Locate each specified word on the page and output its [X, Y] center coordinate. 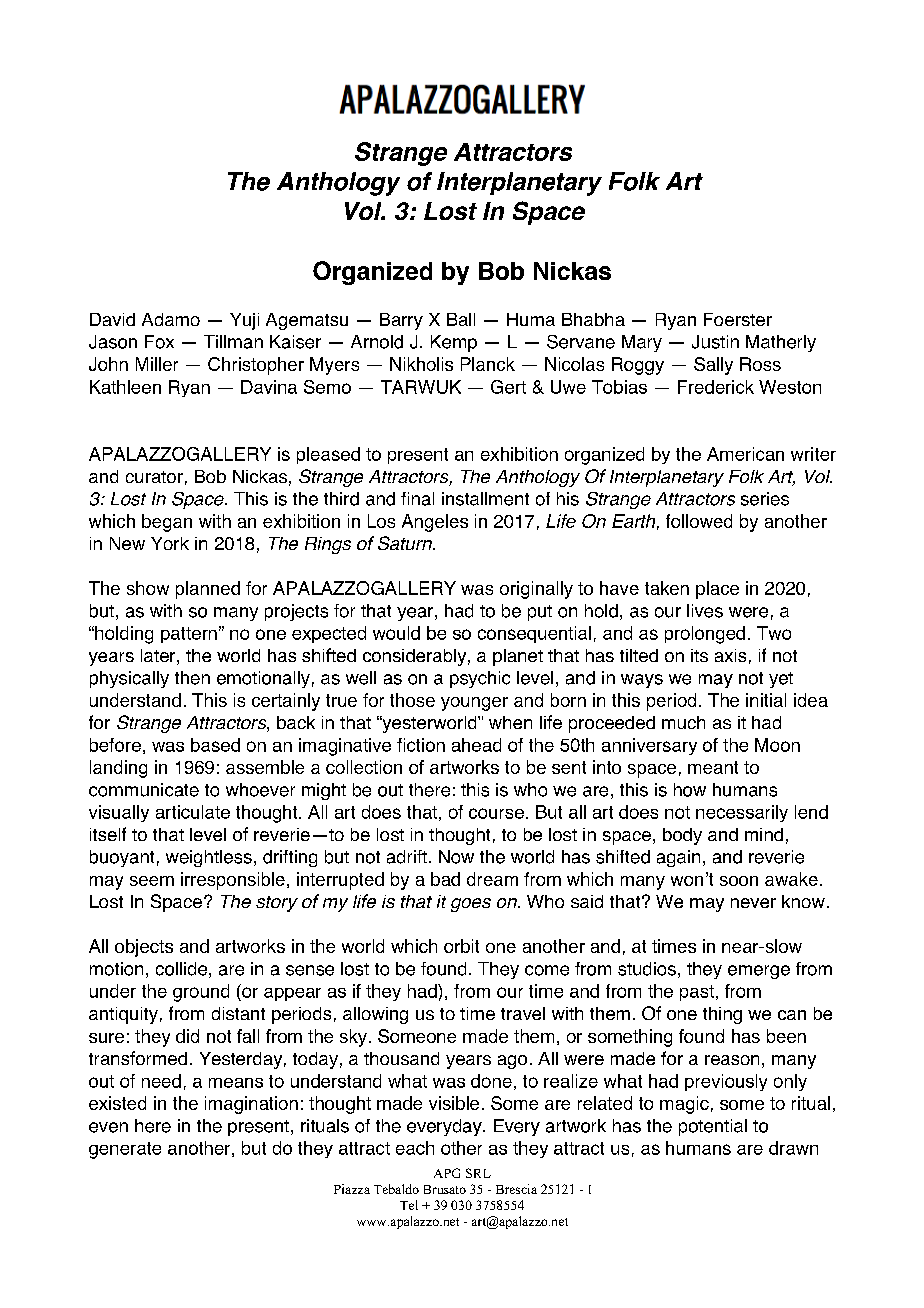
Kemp [454, 343]
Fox [159, 342]
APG [447, 1173]
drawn [793, 1148]
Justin [715, 342]
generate [125, 1150]
